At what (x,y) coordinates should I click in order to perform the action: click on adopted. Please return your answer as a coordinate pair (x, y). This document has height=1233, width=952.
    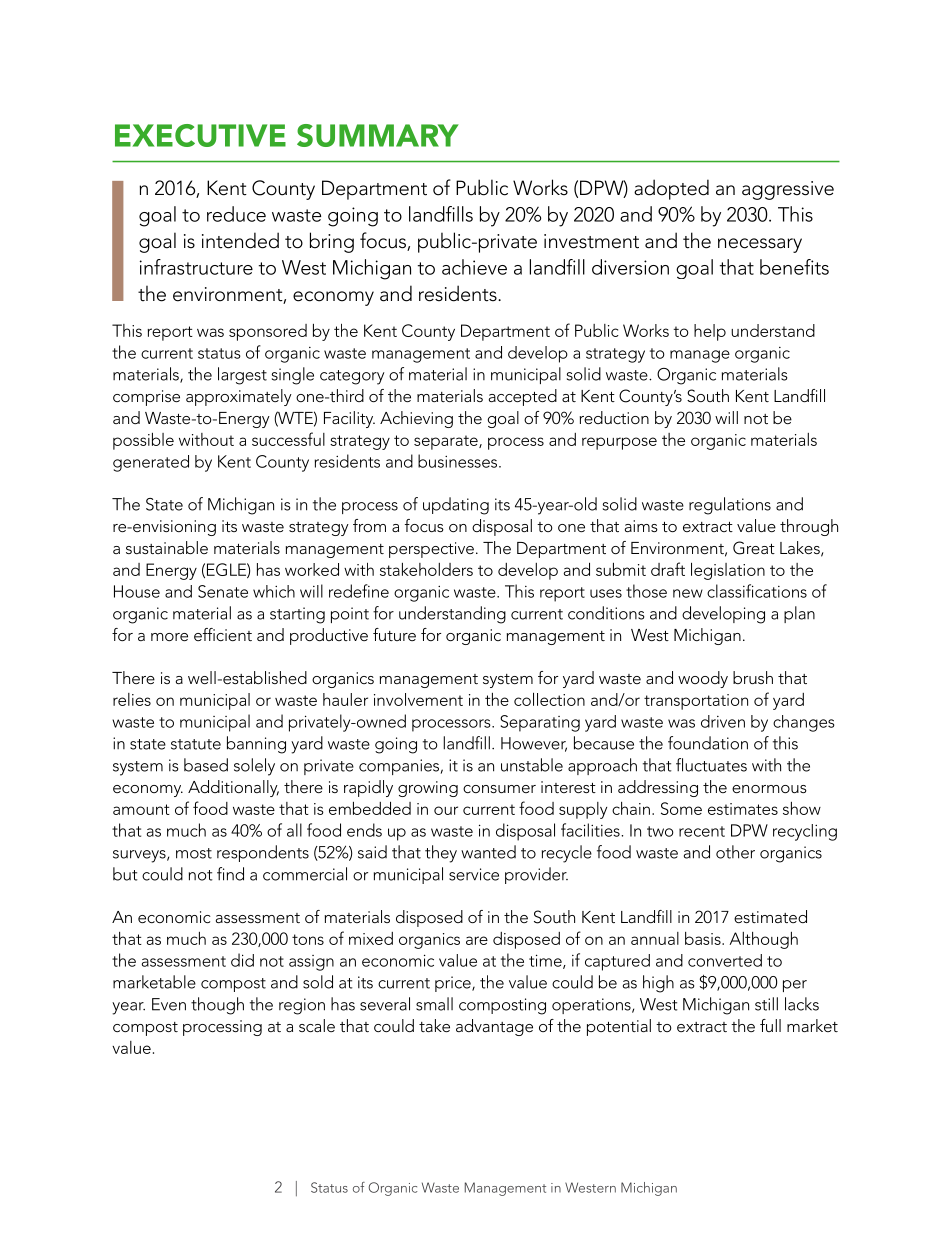
    Looking at the image, I should click on (671, 189).
